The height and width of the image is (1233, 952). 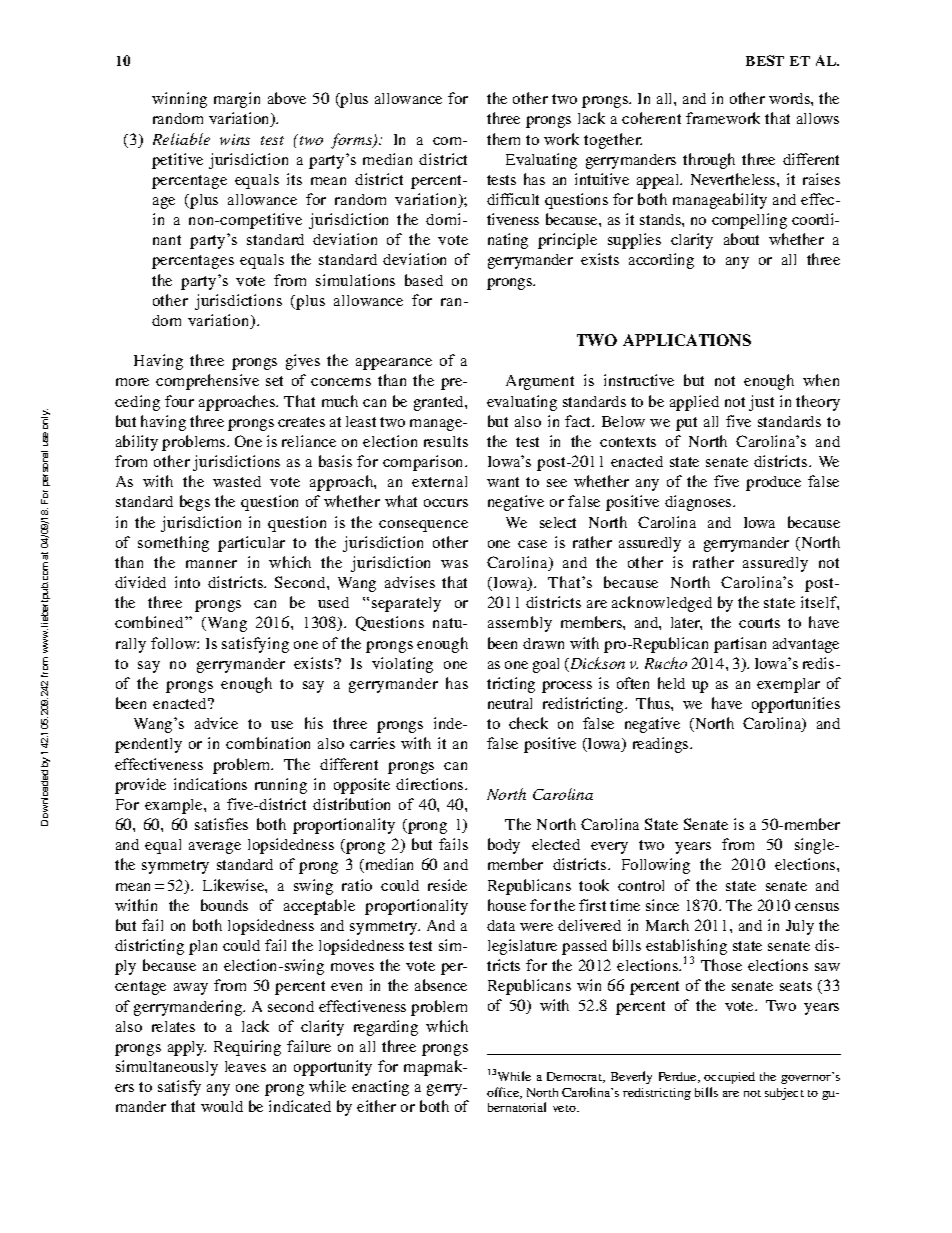 What do you see at coordinates (520, 624) in the image?
I see `assembly` at bounding box center [520, 624].
